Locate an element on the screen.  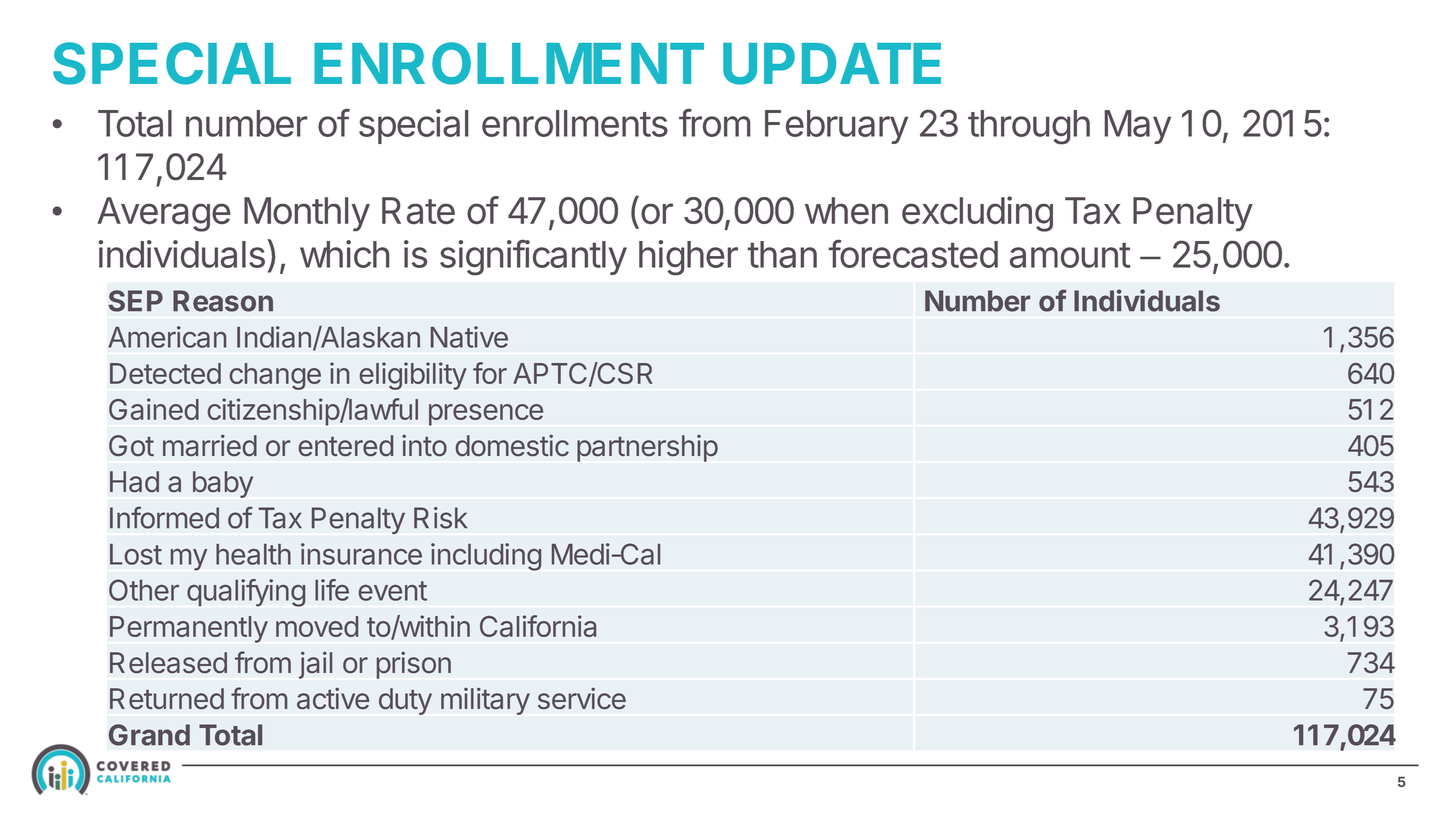
change is located at coordinates (275, 376).
